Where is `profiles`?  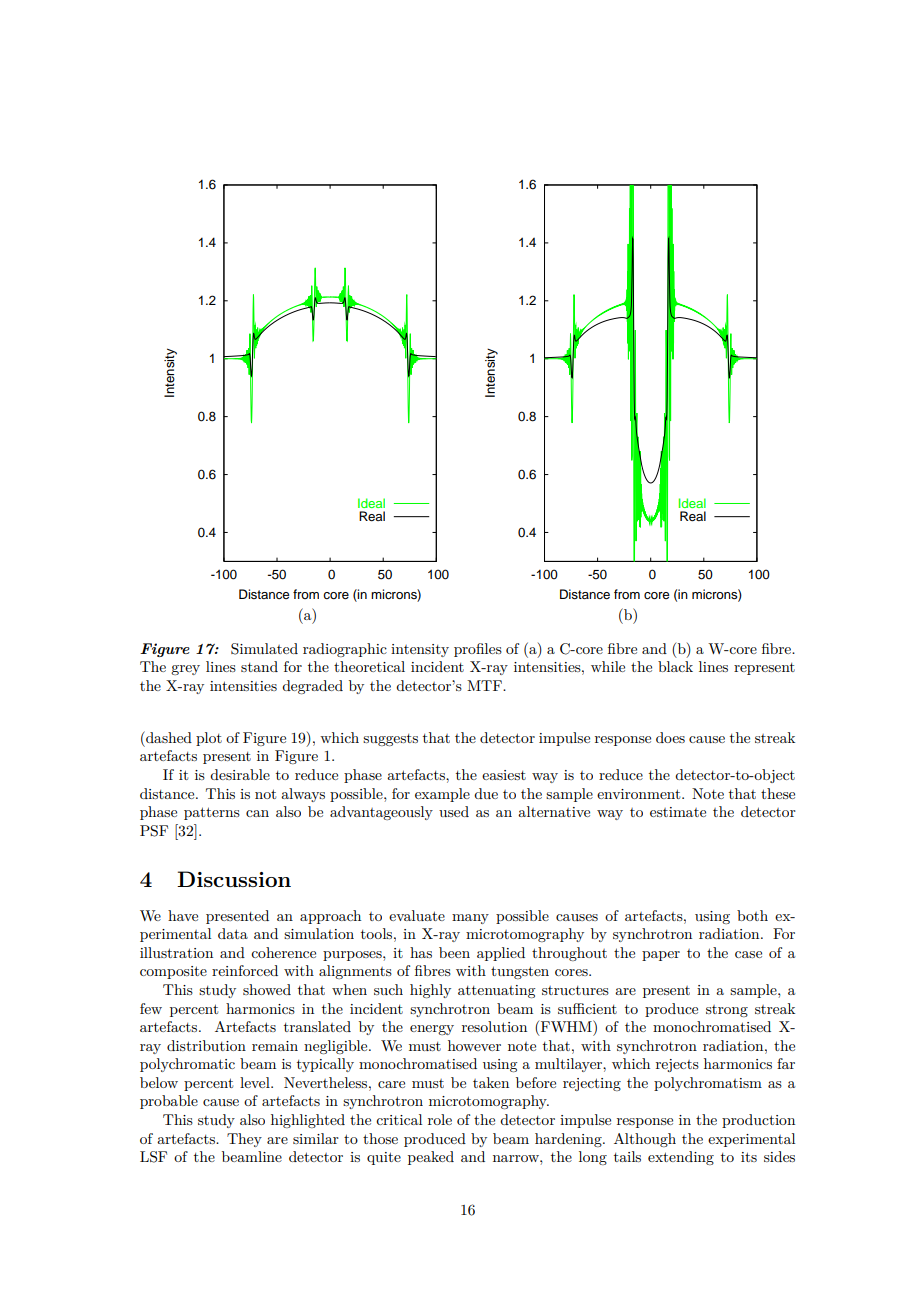
profiles is located at coordinates (478, 650).
